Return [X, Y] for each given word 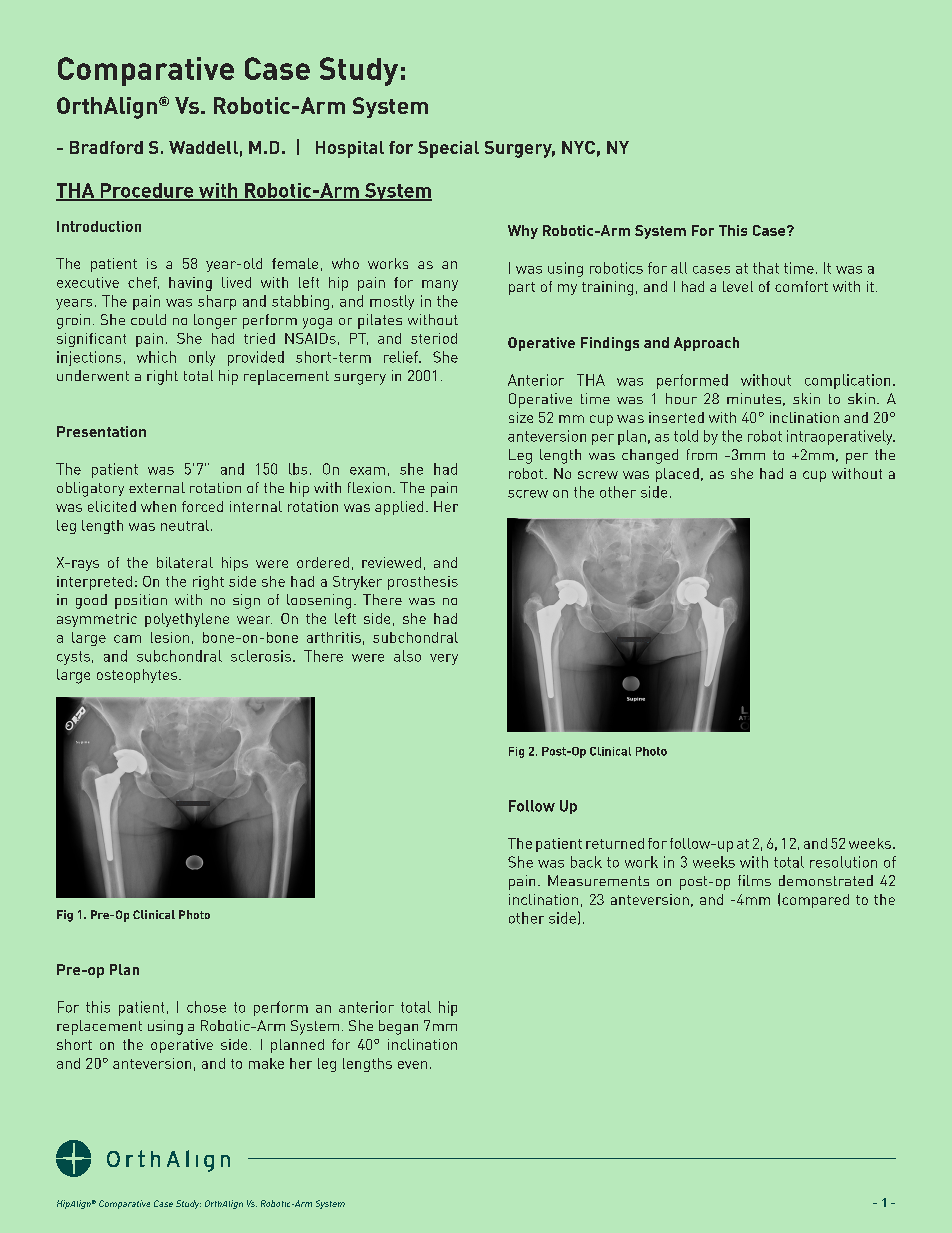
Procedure [147, 191]
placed [677, 475]
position [141, 601]
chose [206, 1007]
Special [448, 149]
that [766, 268]
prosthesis [423, 583]
